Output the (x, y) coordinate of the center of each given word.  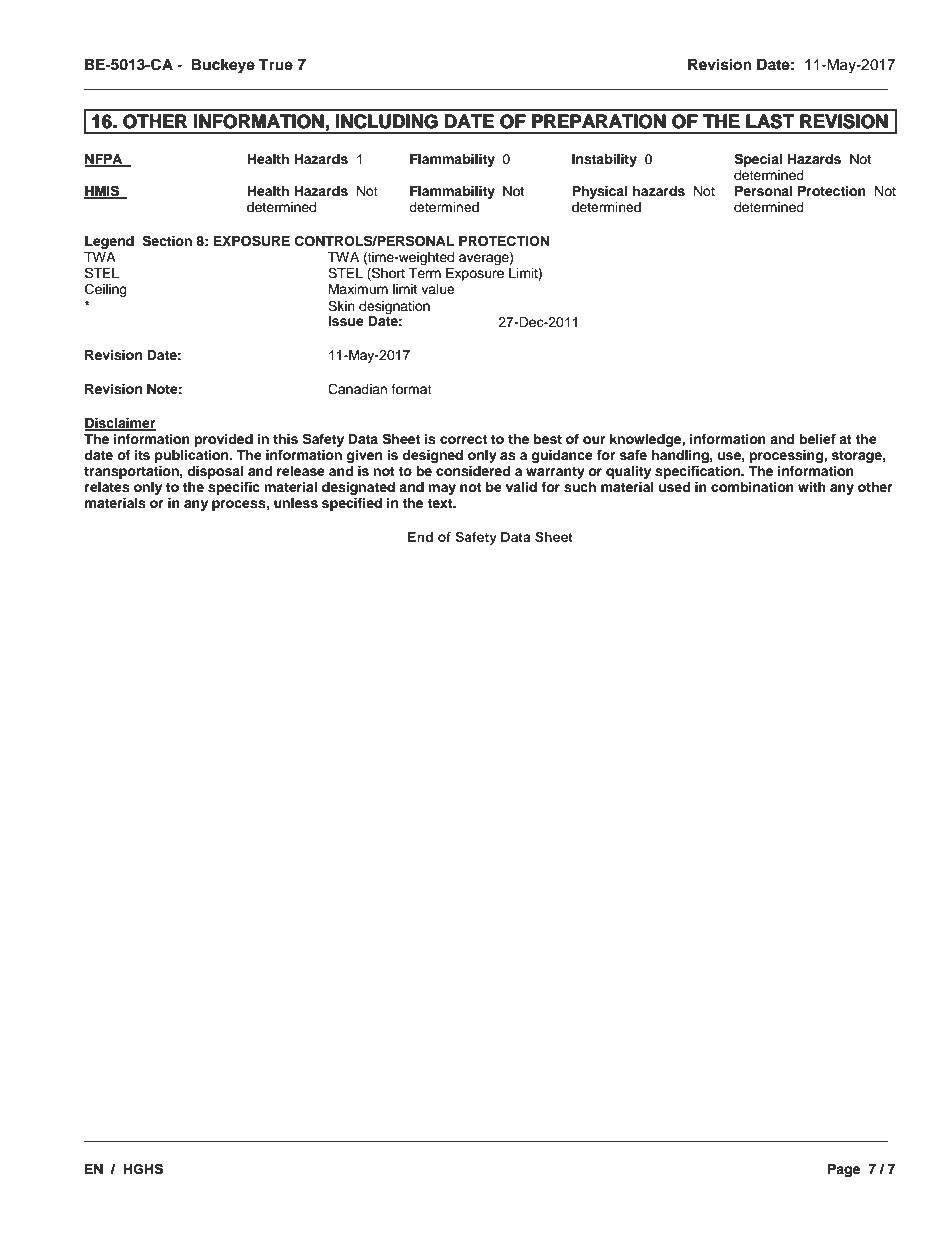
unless (296, 503)
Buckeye (223, 66)
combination (752, 487)
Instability (604, 160)
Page (844, 1170)
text (441, 503)
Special (758, 160)
